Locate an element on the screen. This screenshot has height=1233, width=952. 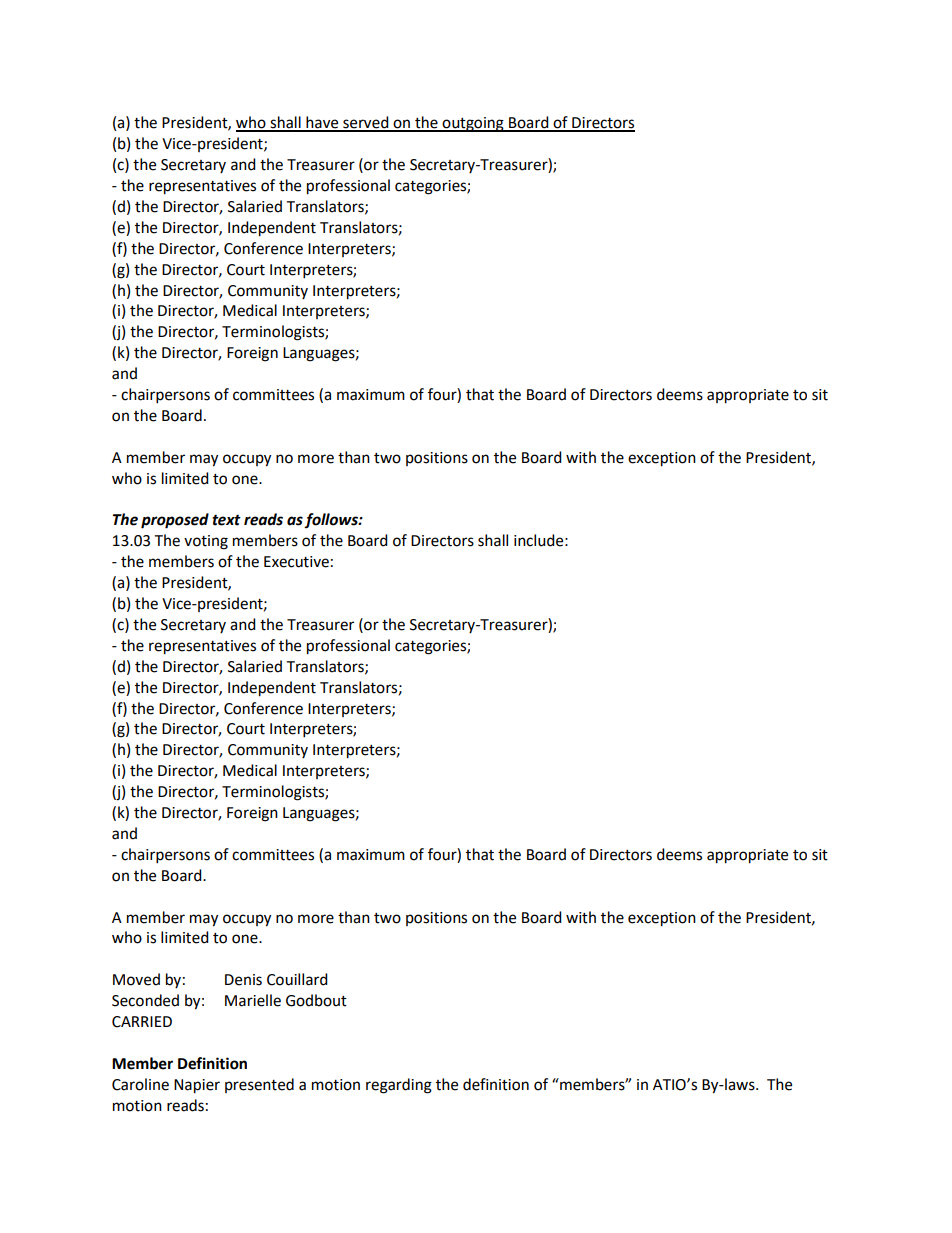
voting is located at coordinates (206, 542).
